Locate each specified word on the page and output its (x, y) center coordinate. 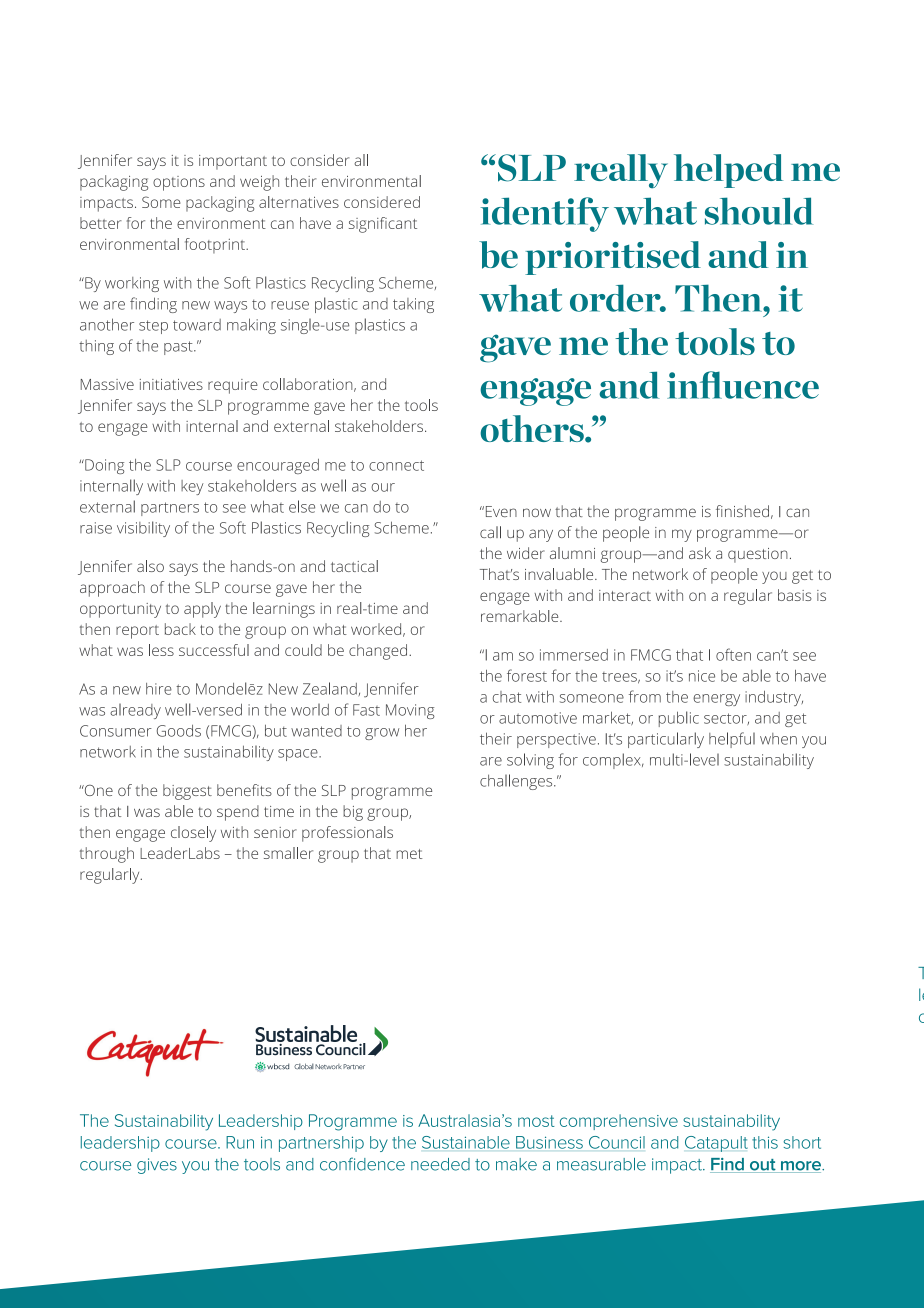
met (409, 854)
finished (742, 511)
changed (379, 652)
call (490, 532)
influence (743, 385)
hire (159, 689)
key (192, 487)
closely (193, 834)
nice (702, 676)
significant (383, 225)
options (179, 183)
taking (413, 305)
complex (613, 761)
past (179, 348)
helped (728, 171)
